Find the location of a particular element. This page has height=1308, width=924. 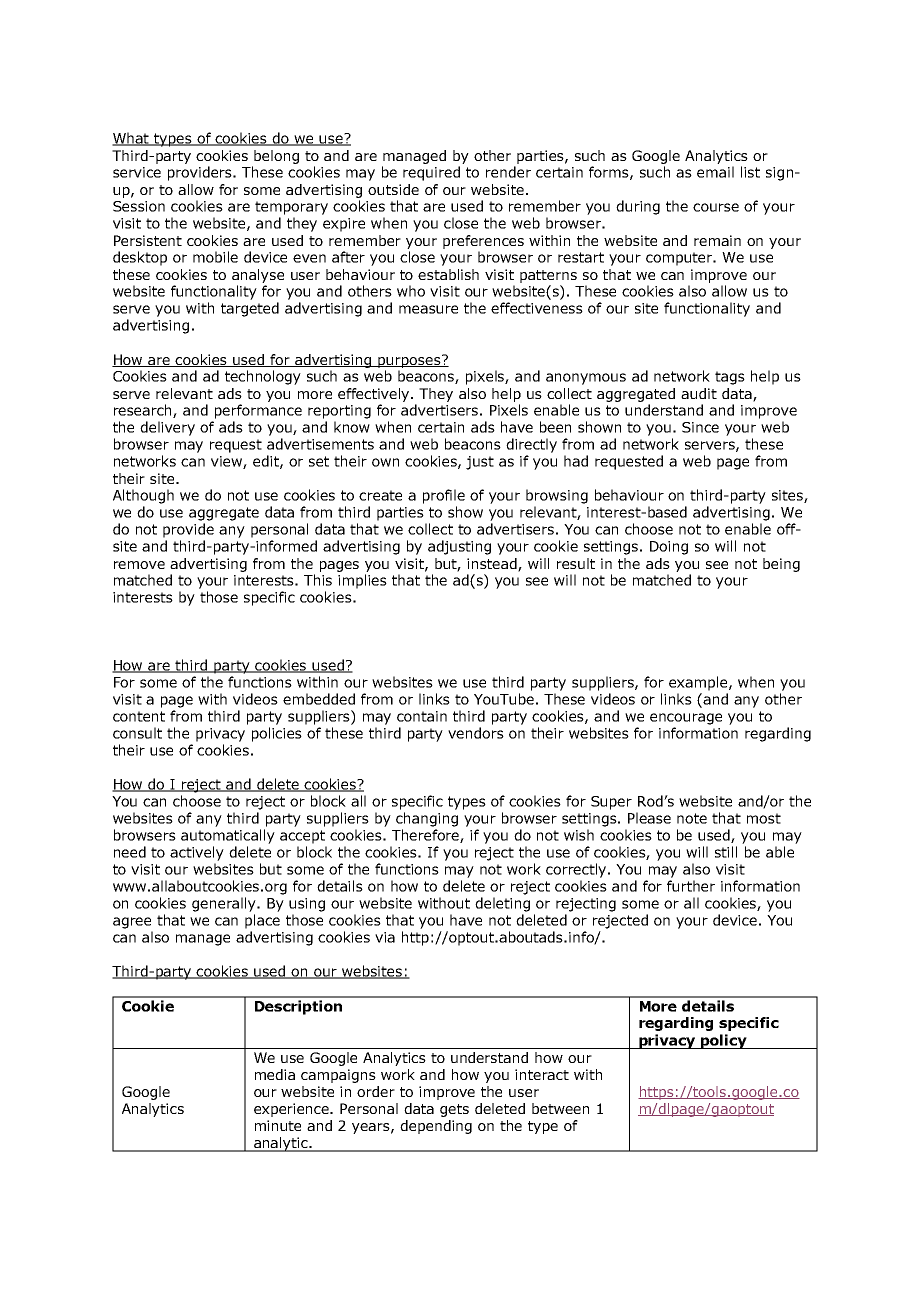

actively is located at coordinates (197, 853).
